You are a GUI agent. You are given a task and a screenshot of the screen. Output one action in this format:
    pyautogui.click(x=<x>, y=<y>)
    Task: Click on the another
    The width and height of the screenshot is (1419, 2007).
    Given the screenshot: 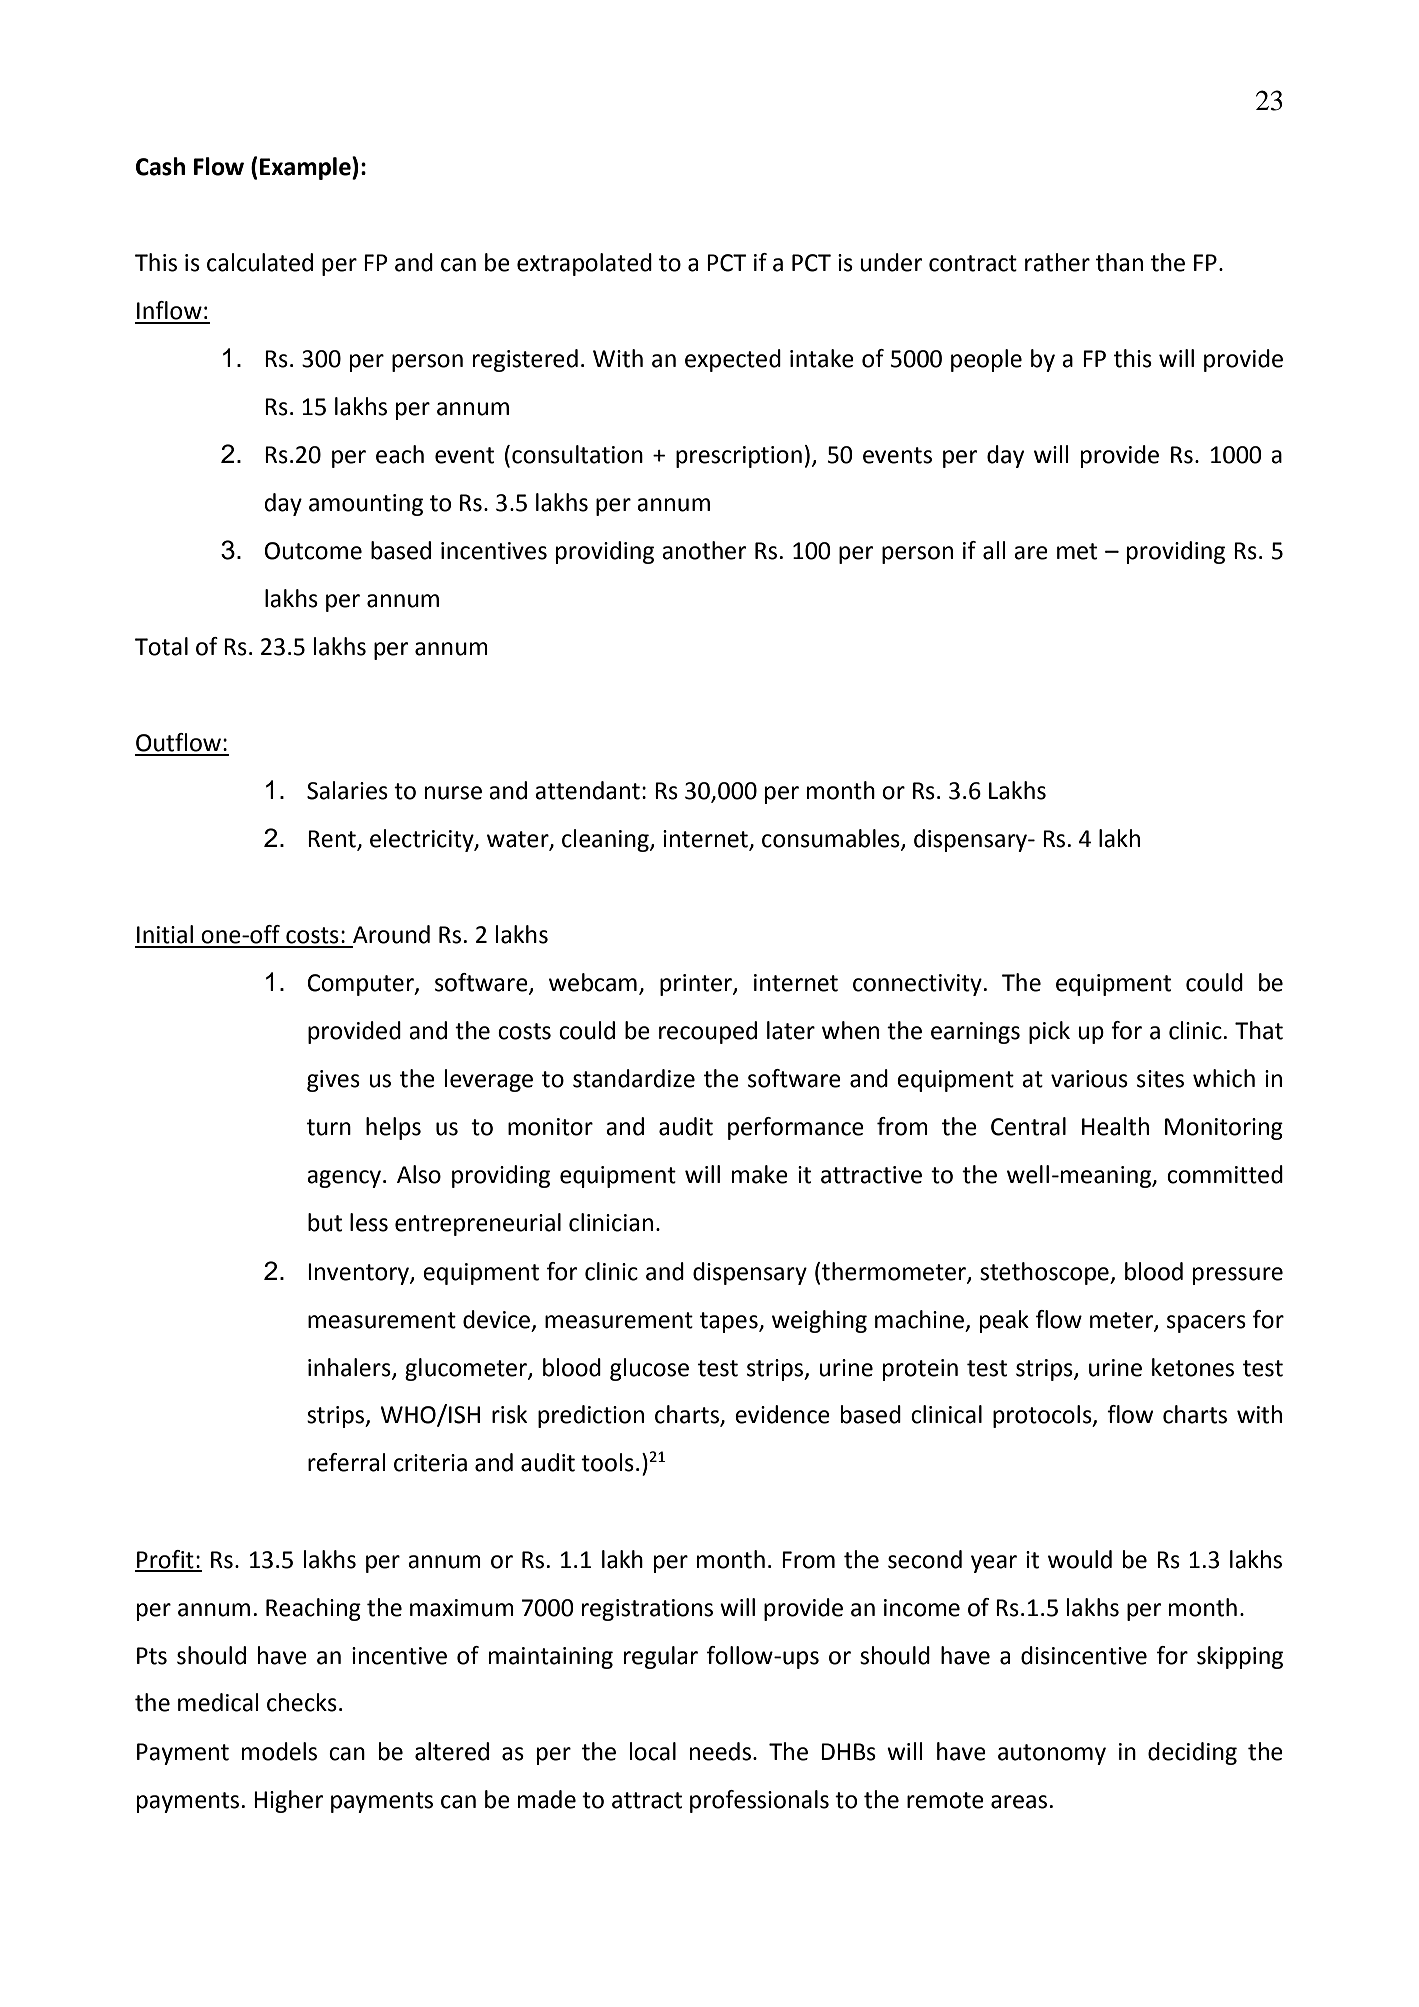 What is the action you would take?
    pyautogui.click(x=704, y=550)
